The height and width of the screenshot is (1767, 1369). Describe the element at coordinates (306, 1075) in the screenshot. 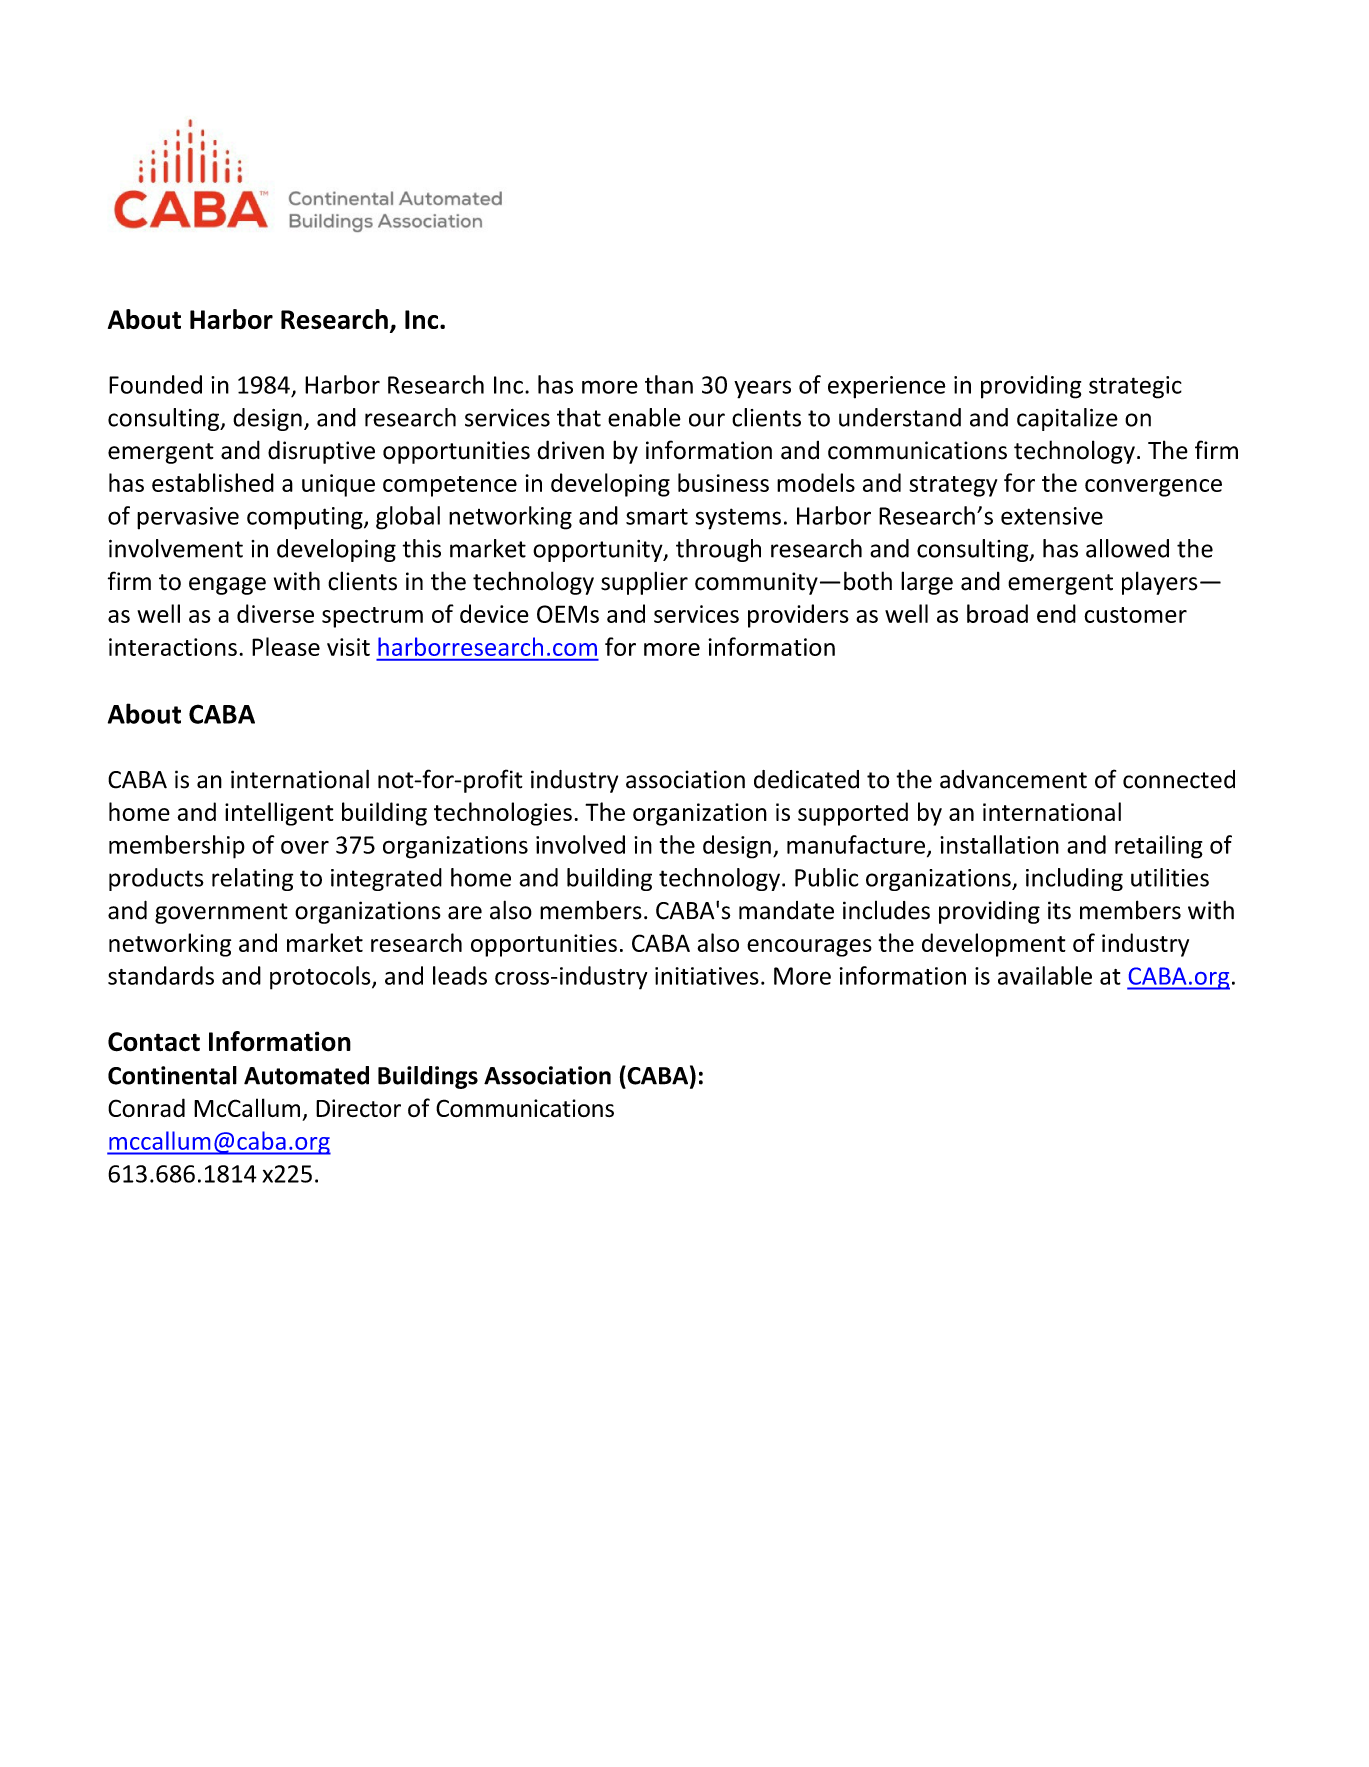

I see `Automated` at that location.
